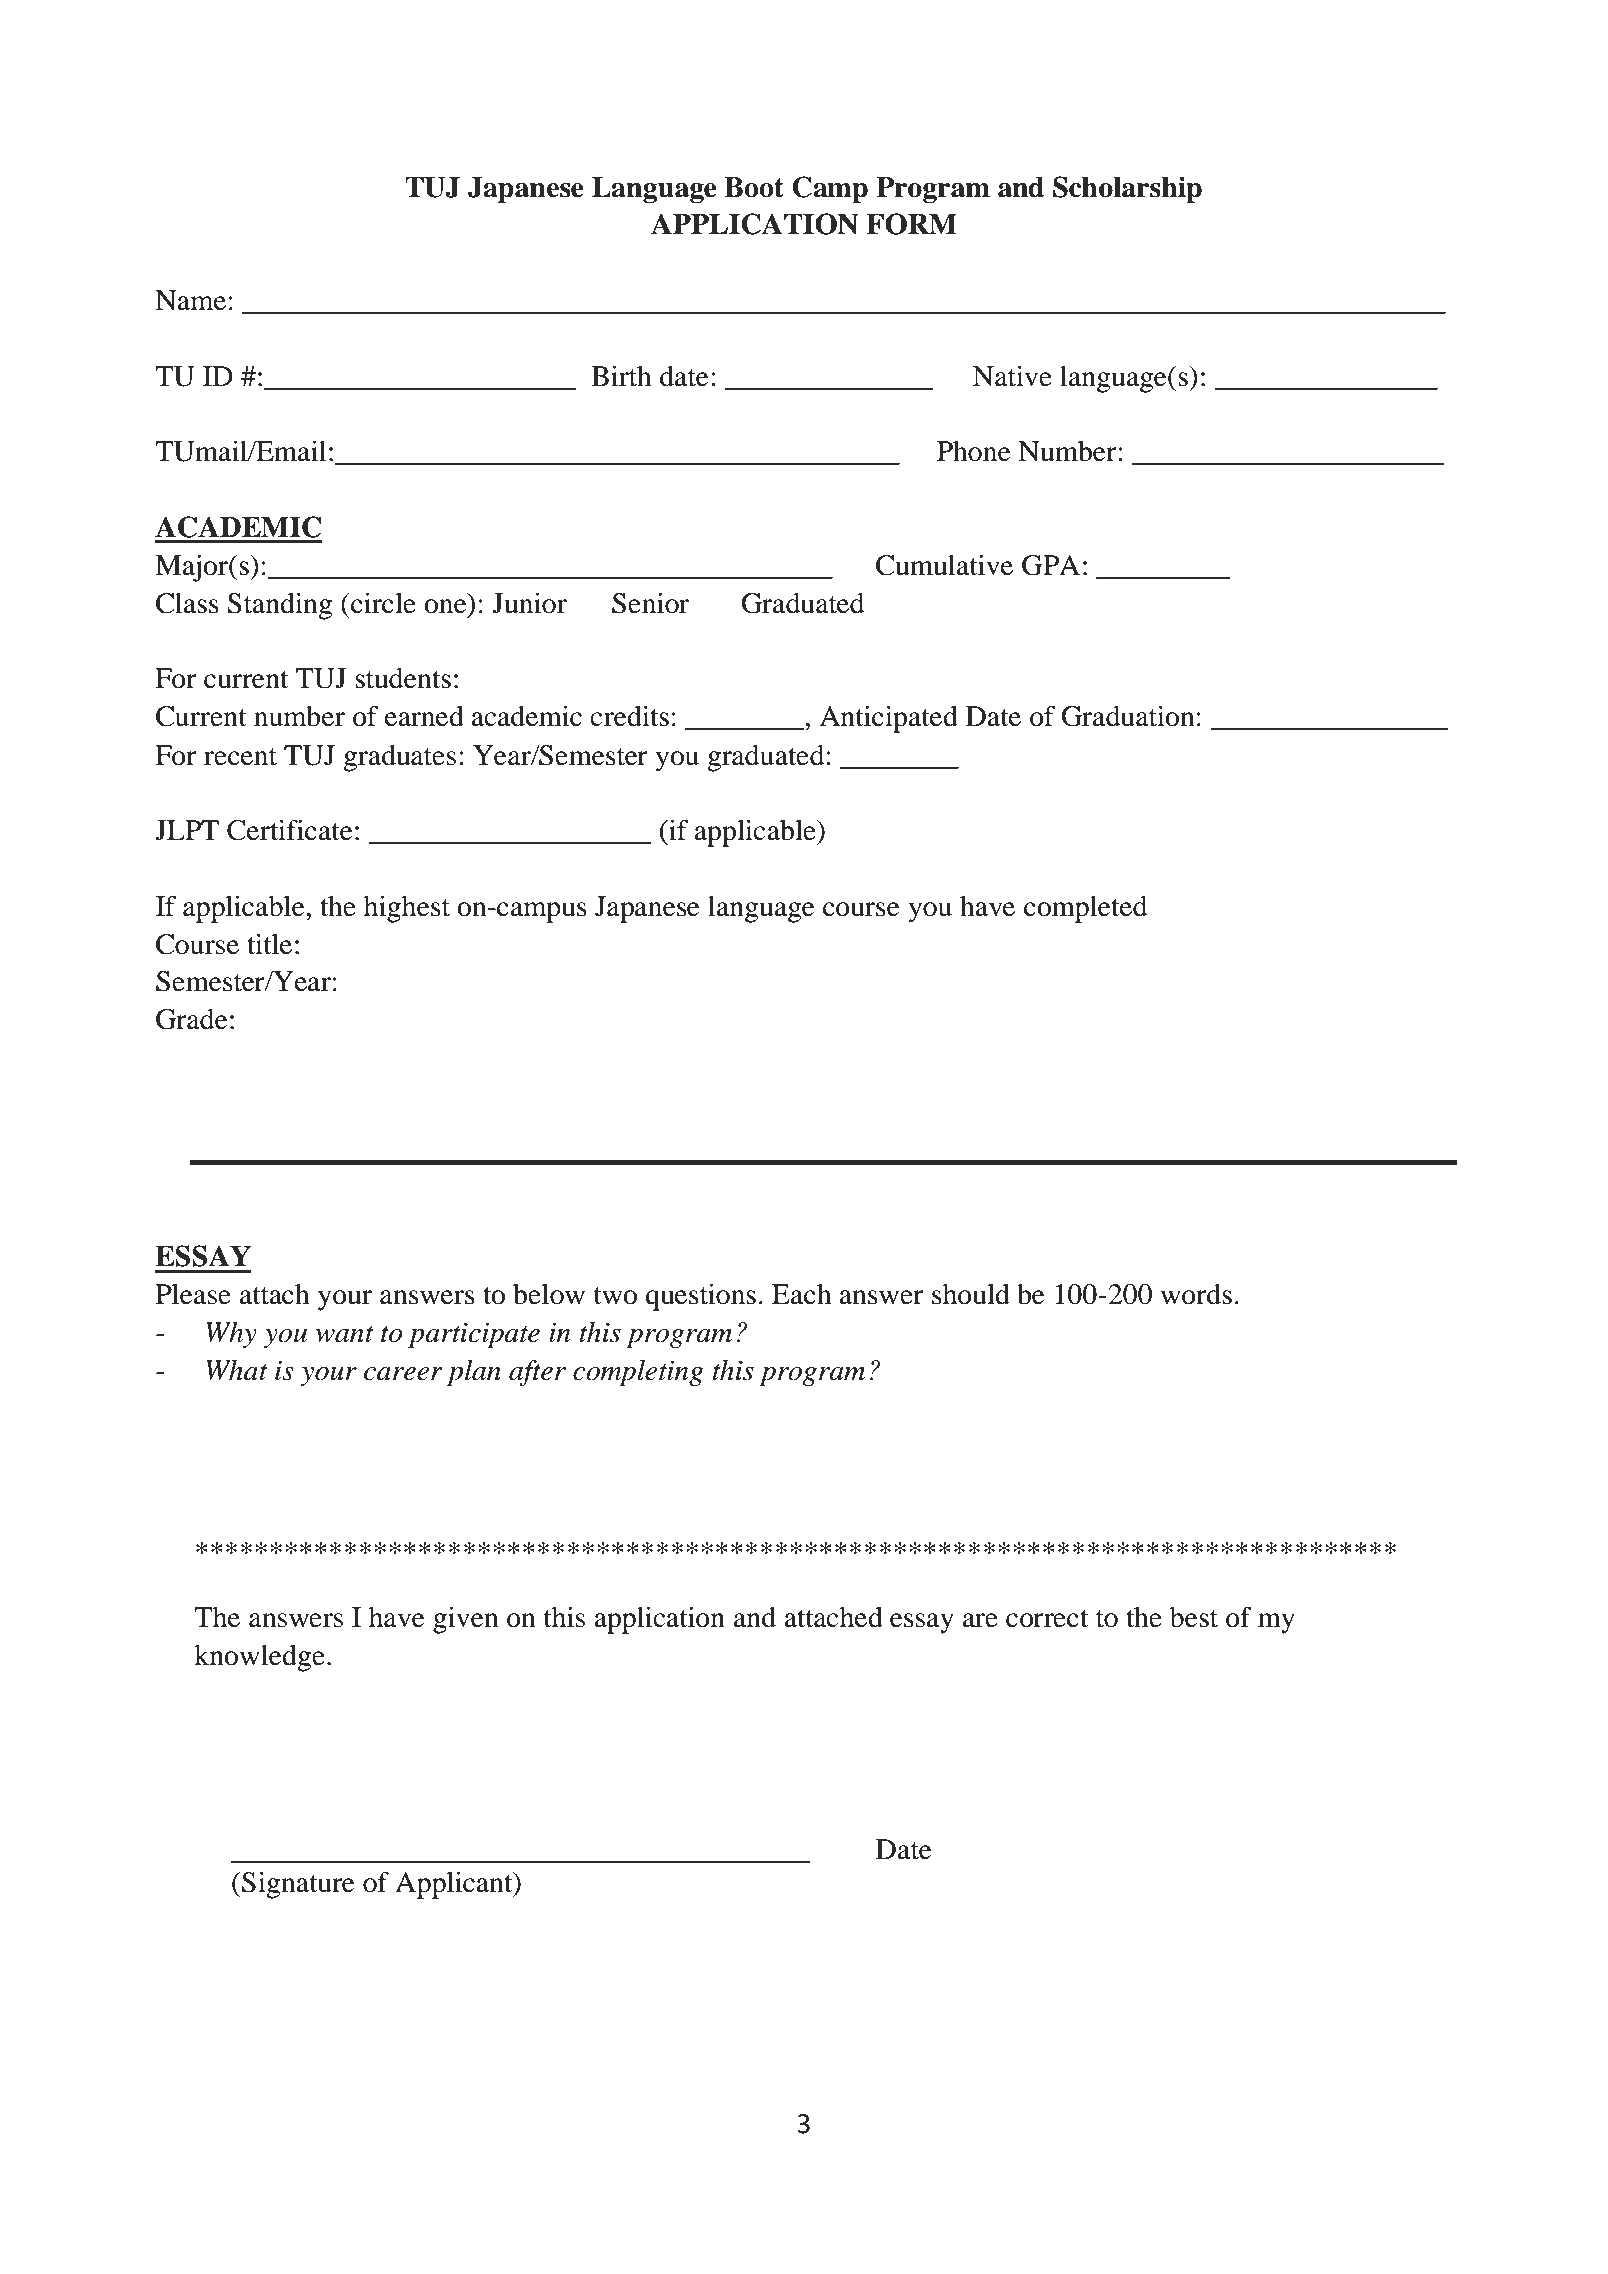 This image has width=1608, height=2274. I want to click on Name, so click(190, 300).
